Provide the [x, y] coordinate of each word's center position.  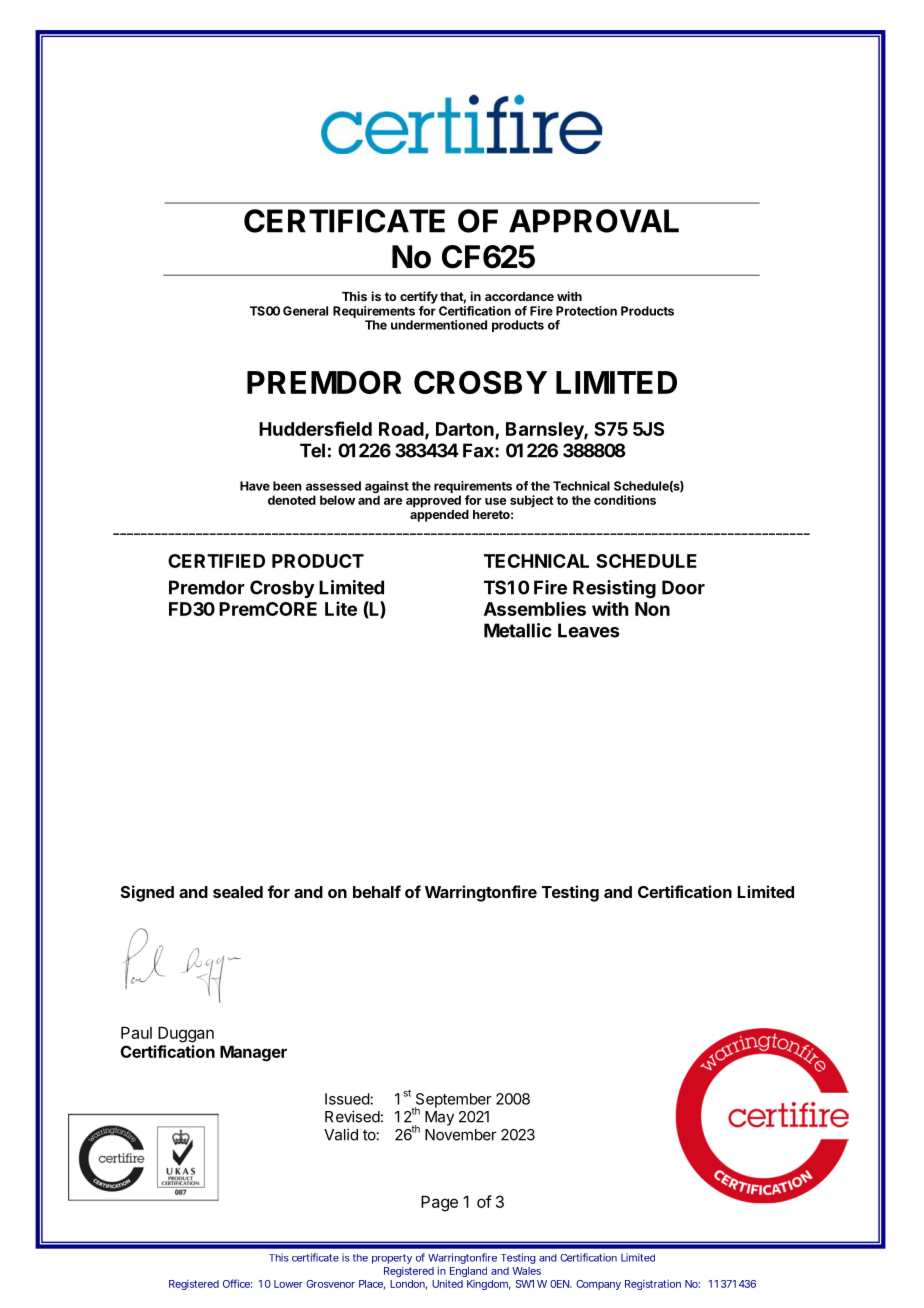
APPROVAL [594, 221]
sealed [238, 892]
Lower [288, 1284]
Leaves [588, 630]
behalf [377, 891]
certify [419, 297]
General [305, 311]
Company [598, 1285]
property [392, 1259]
